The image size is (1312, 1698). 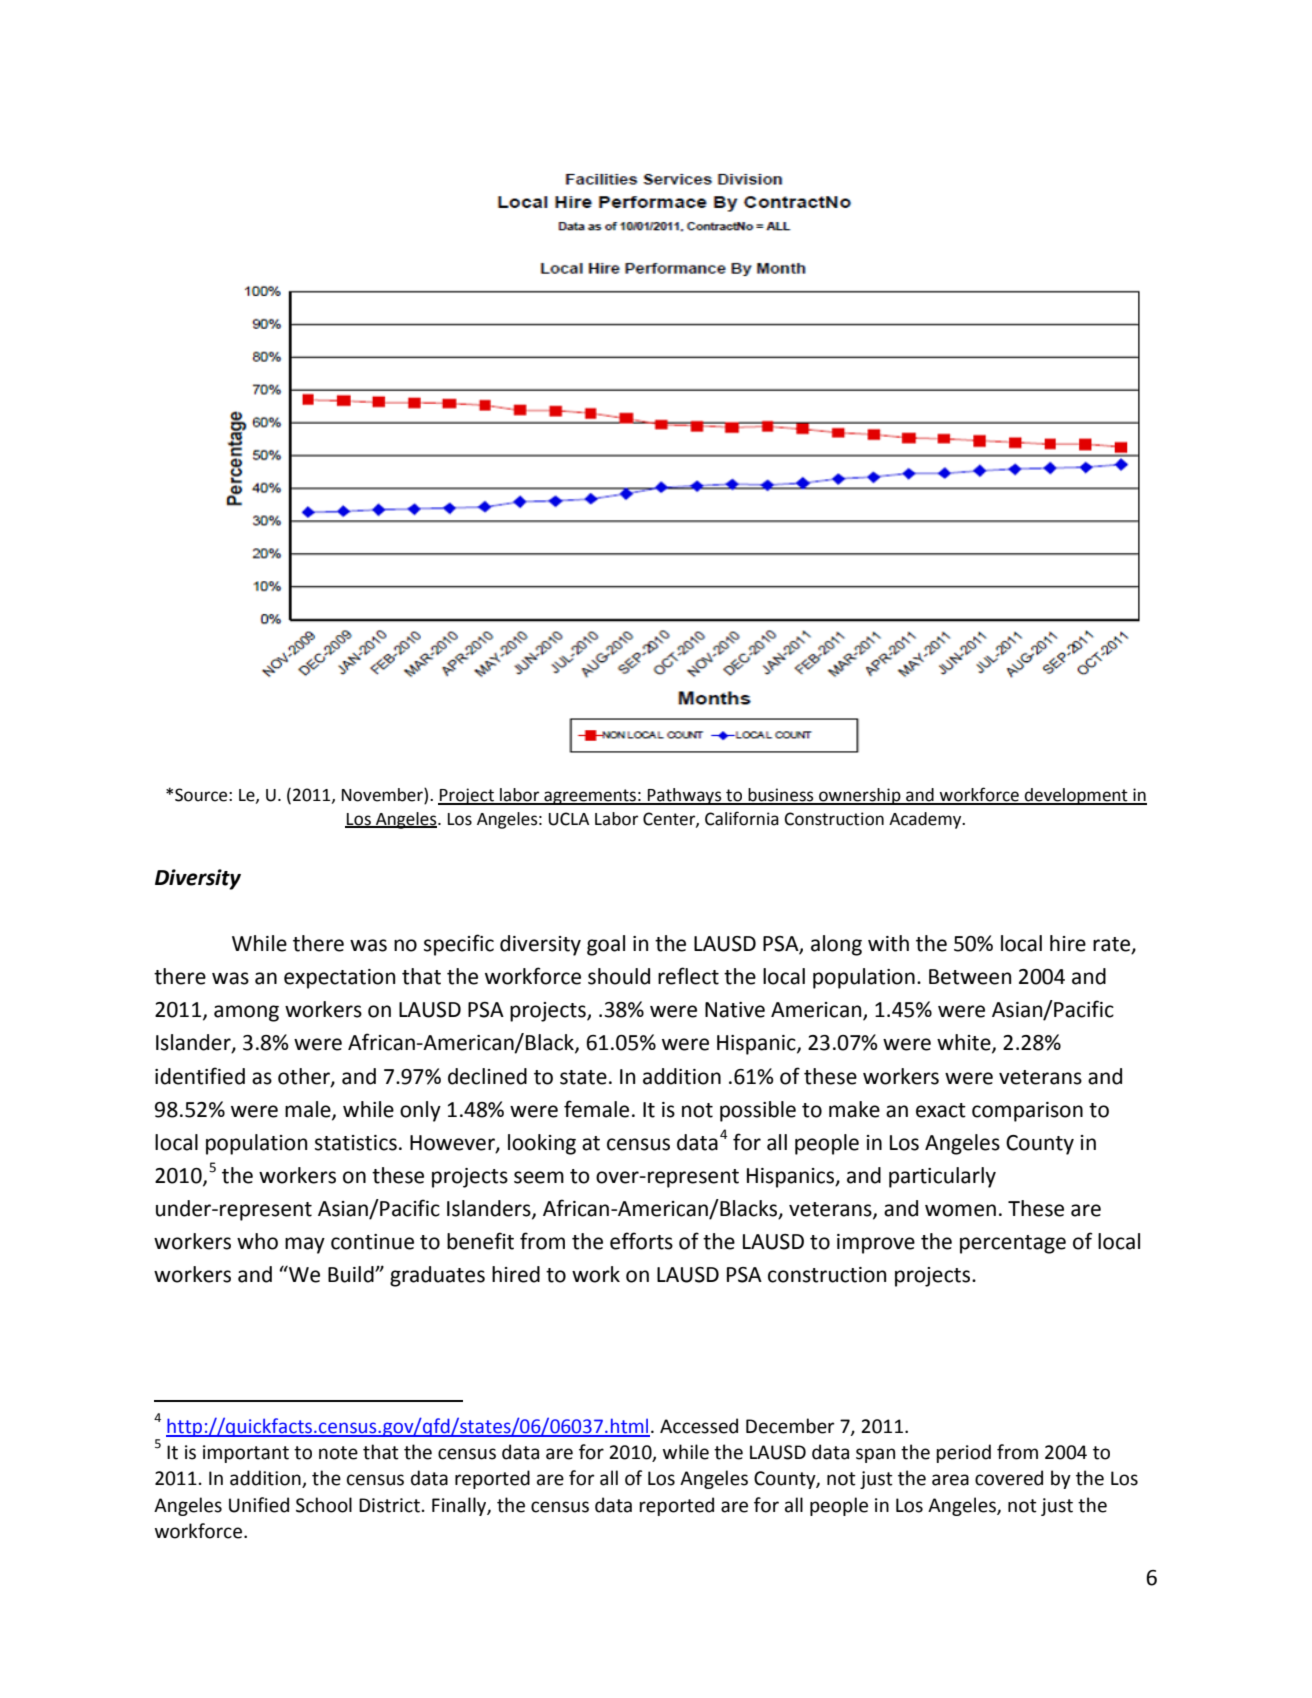 I want to click on Native, so click(x=735, y=1010).
